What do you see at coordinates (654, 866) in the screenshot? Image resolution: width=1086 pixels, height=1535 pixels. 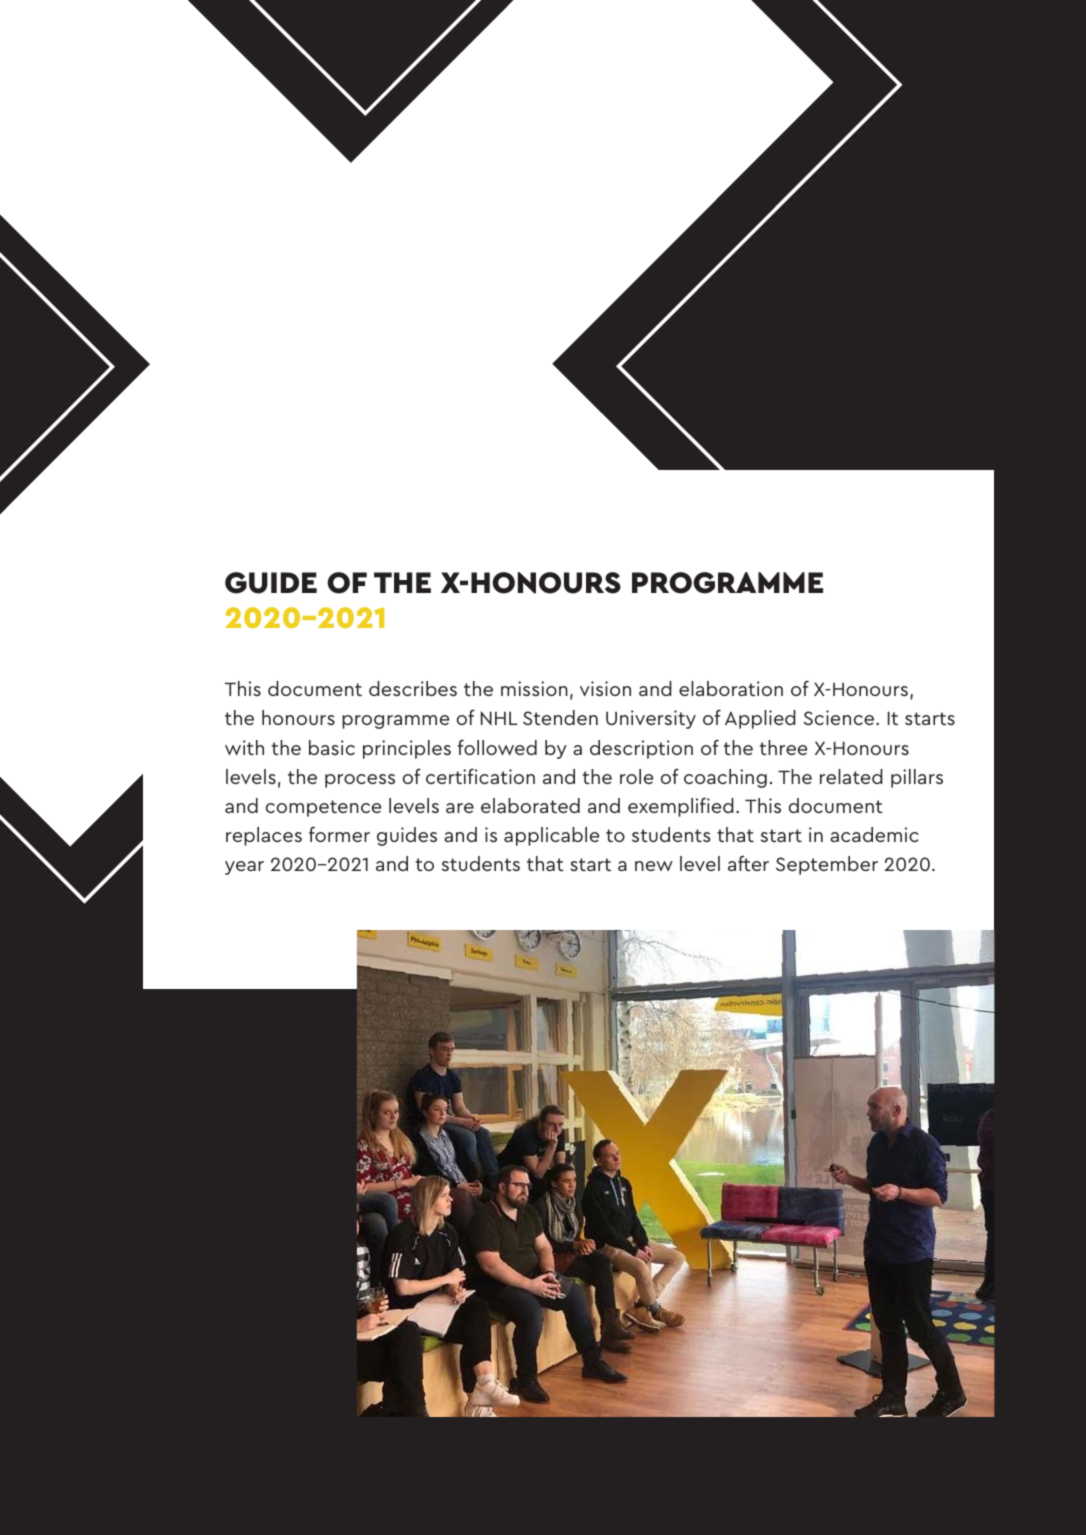 I see `new` at bounding box center [654, 866].
